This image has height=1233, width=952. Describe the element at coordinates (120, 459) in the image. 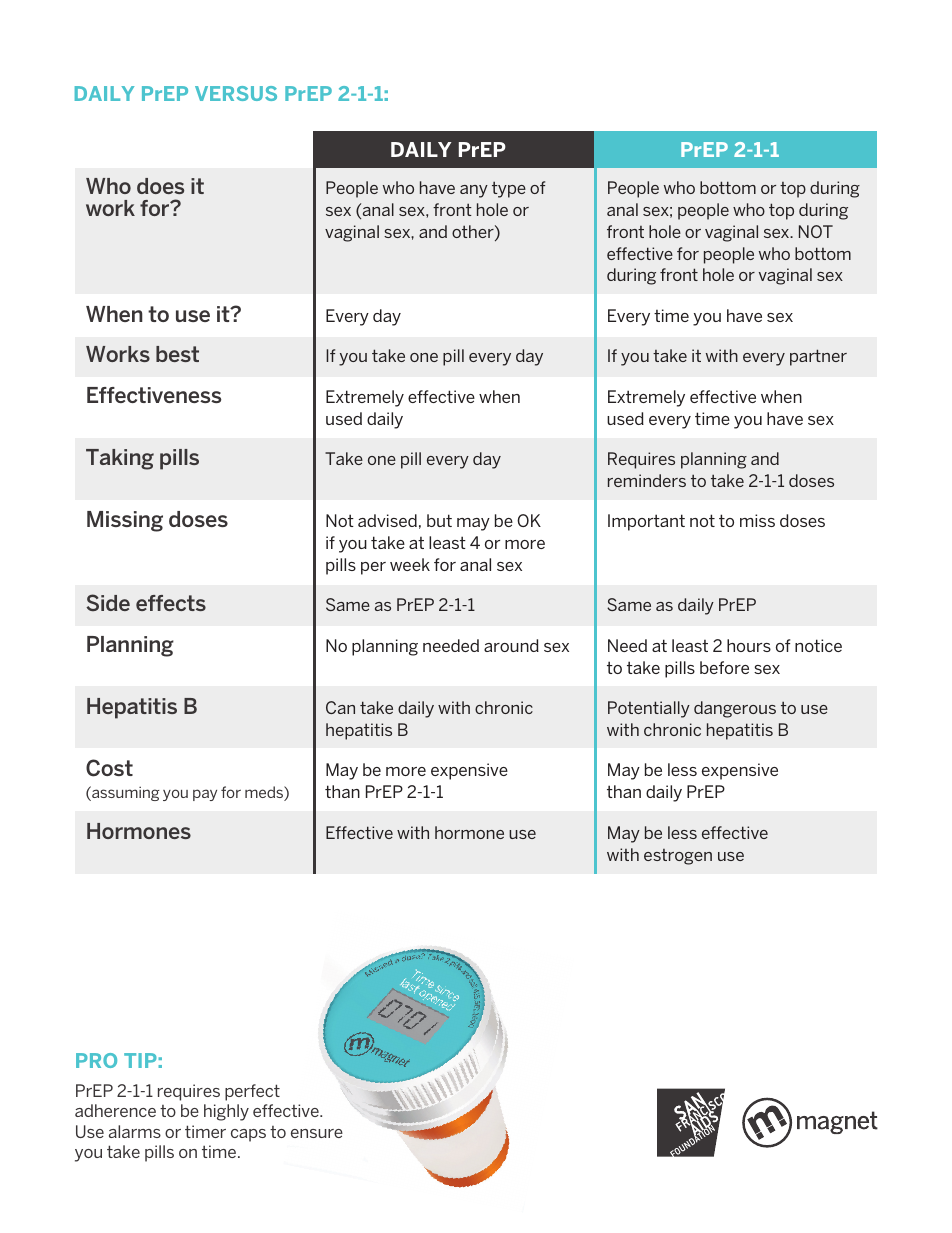

I see `Taking` at that location.
